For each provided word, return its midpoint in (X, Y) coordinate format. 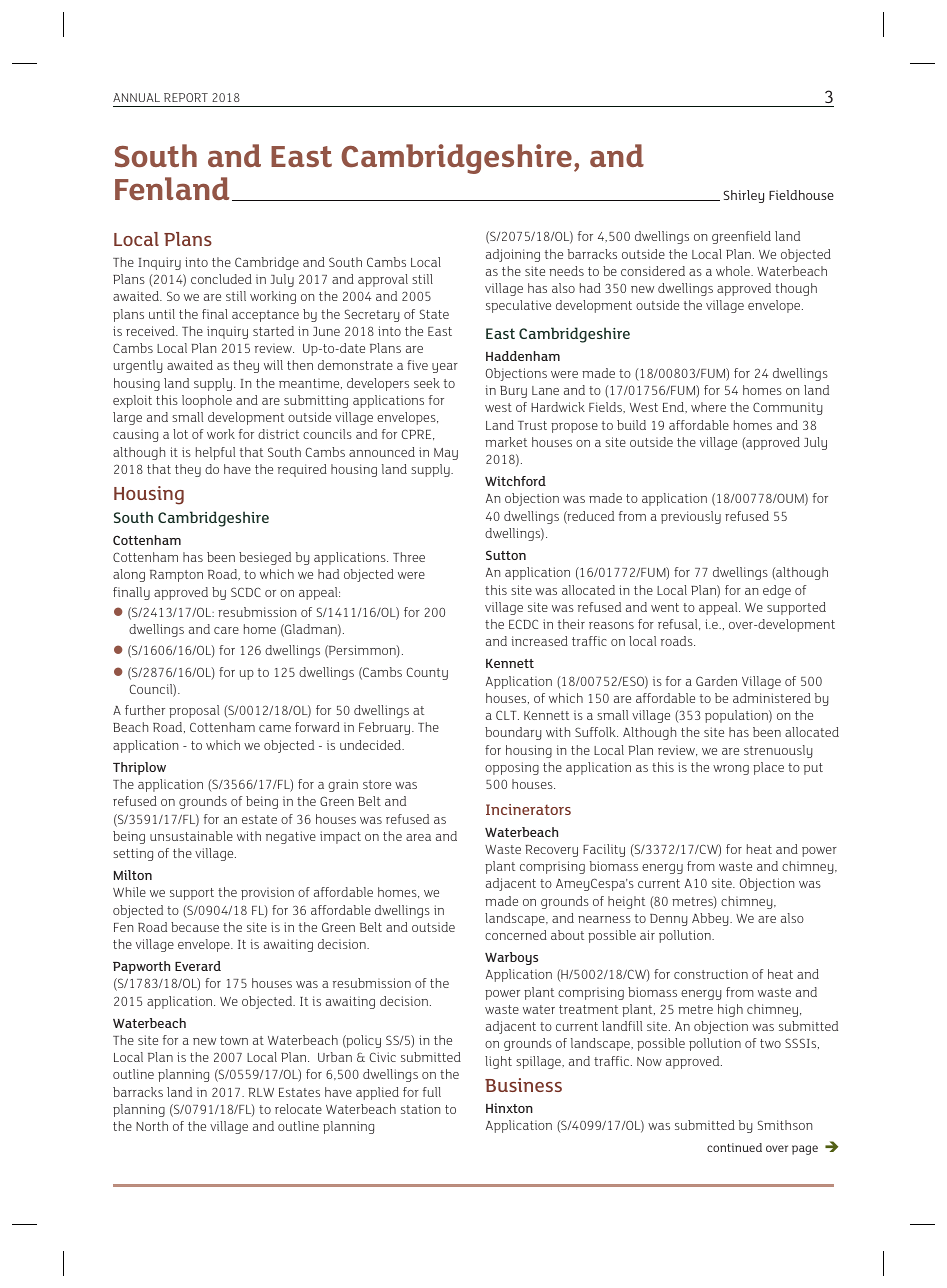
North (152, 1126)
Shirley (744, 196)
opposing (512, 768)
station (420, 1109)
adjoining (513, 255)
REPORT (186, 97)
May (446, 454)
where (708, 407)
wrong (731, 770)
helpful (215, 453)
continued (734, 1147)
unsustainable (191, 836)
